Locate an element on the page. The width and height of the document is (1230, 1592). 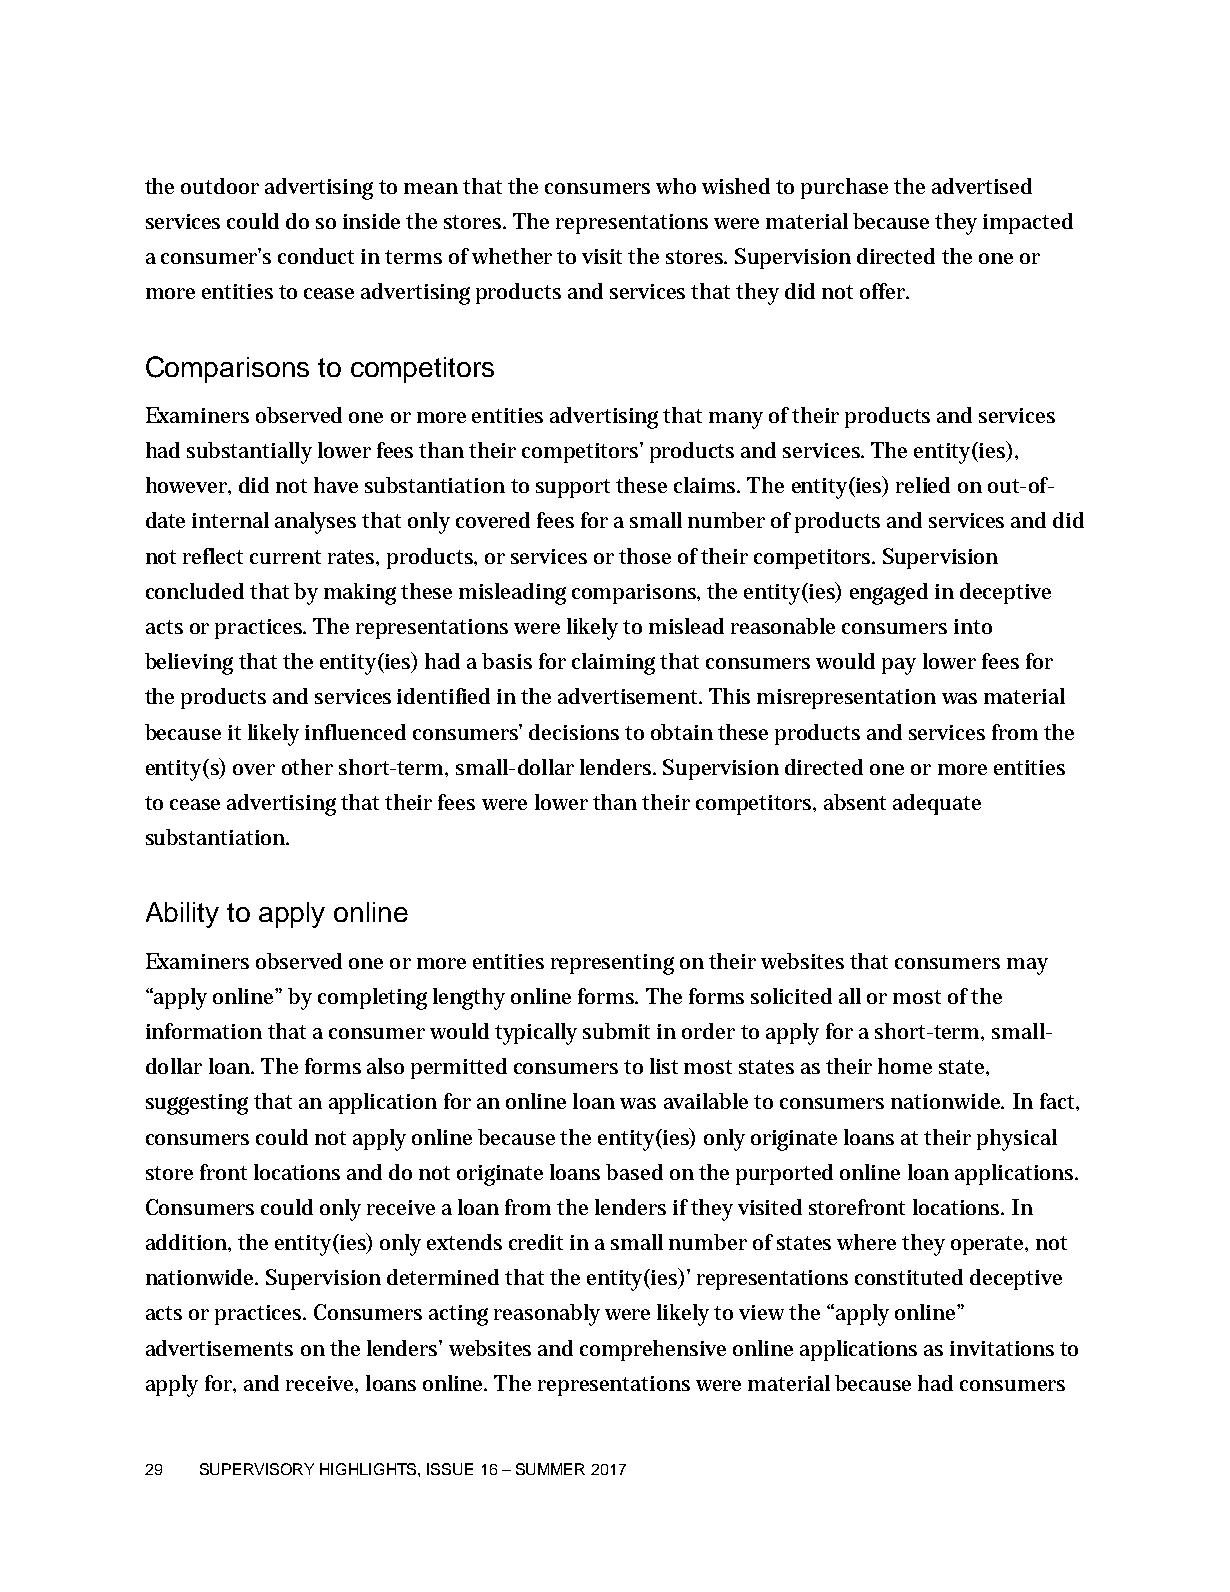
advertised is located at coordinates (982, 186).
